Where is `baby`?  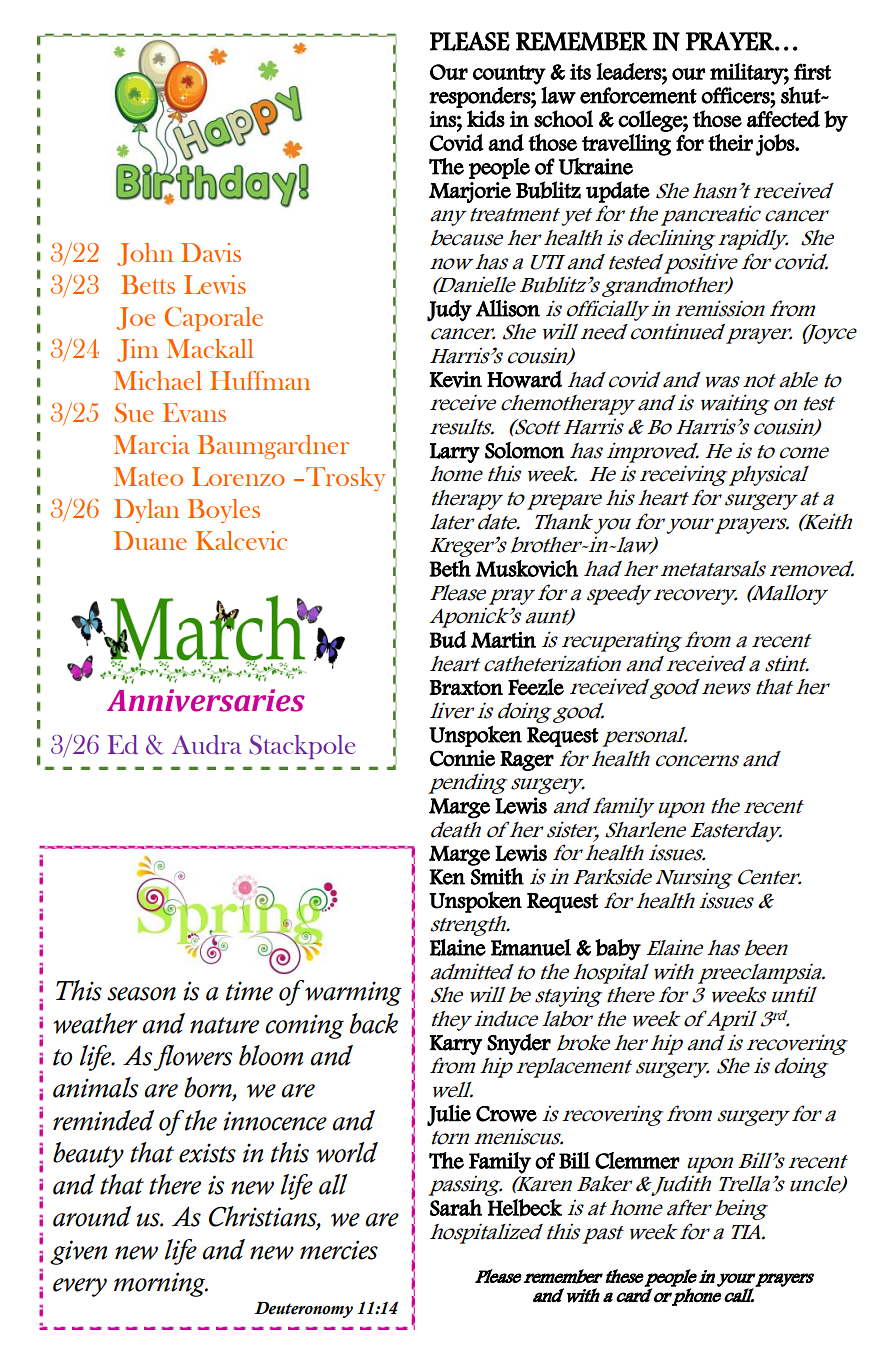 baby is located at coordinates (618, 950).
